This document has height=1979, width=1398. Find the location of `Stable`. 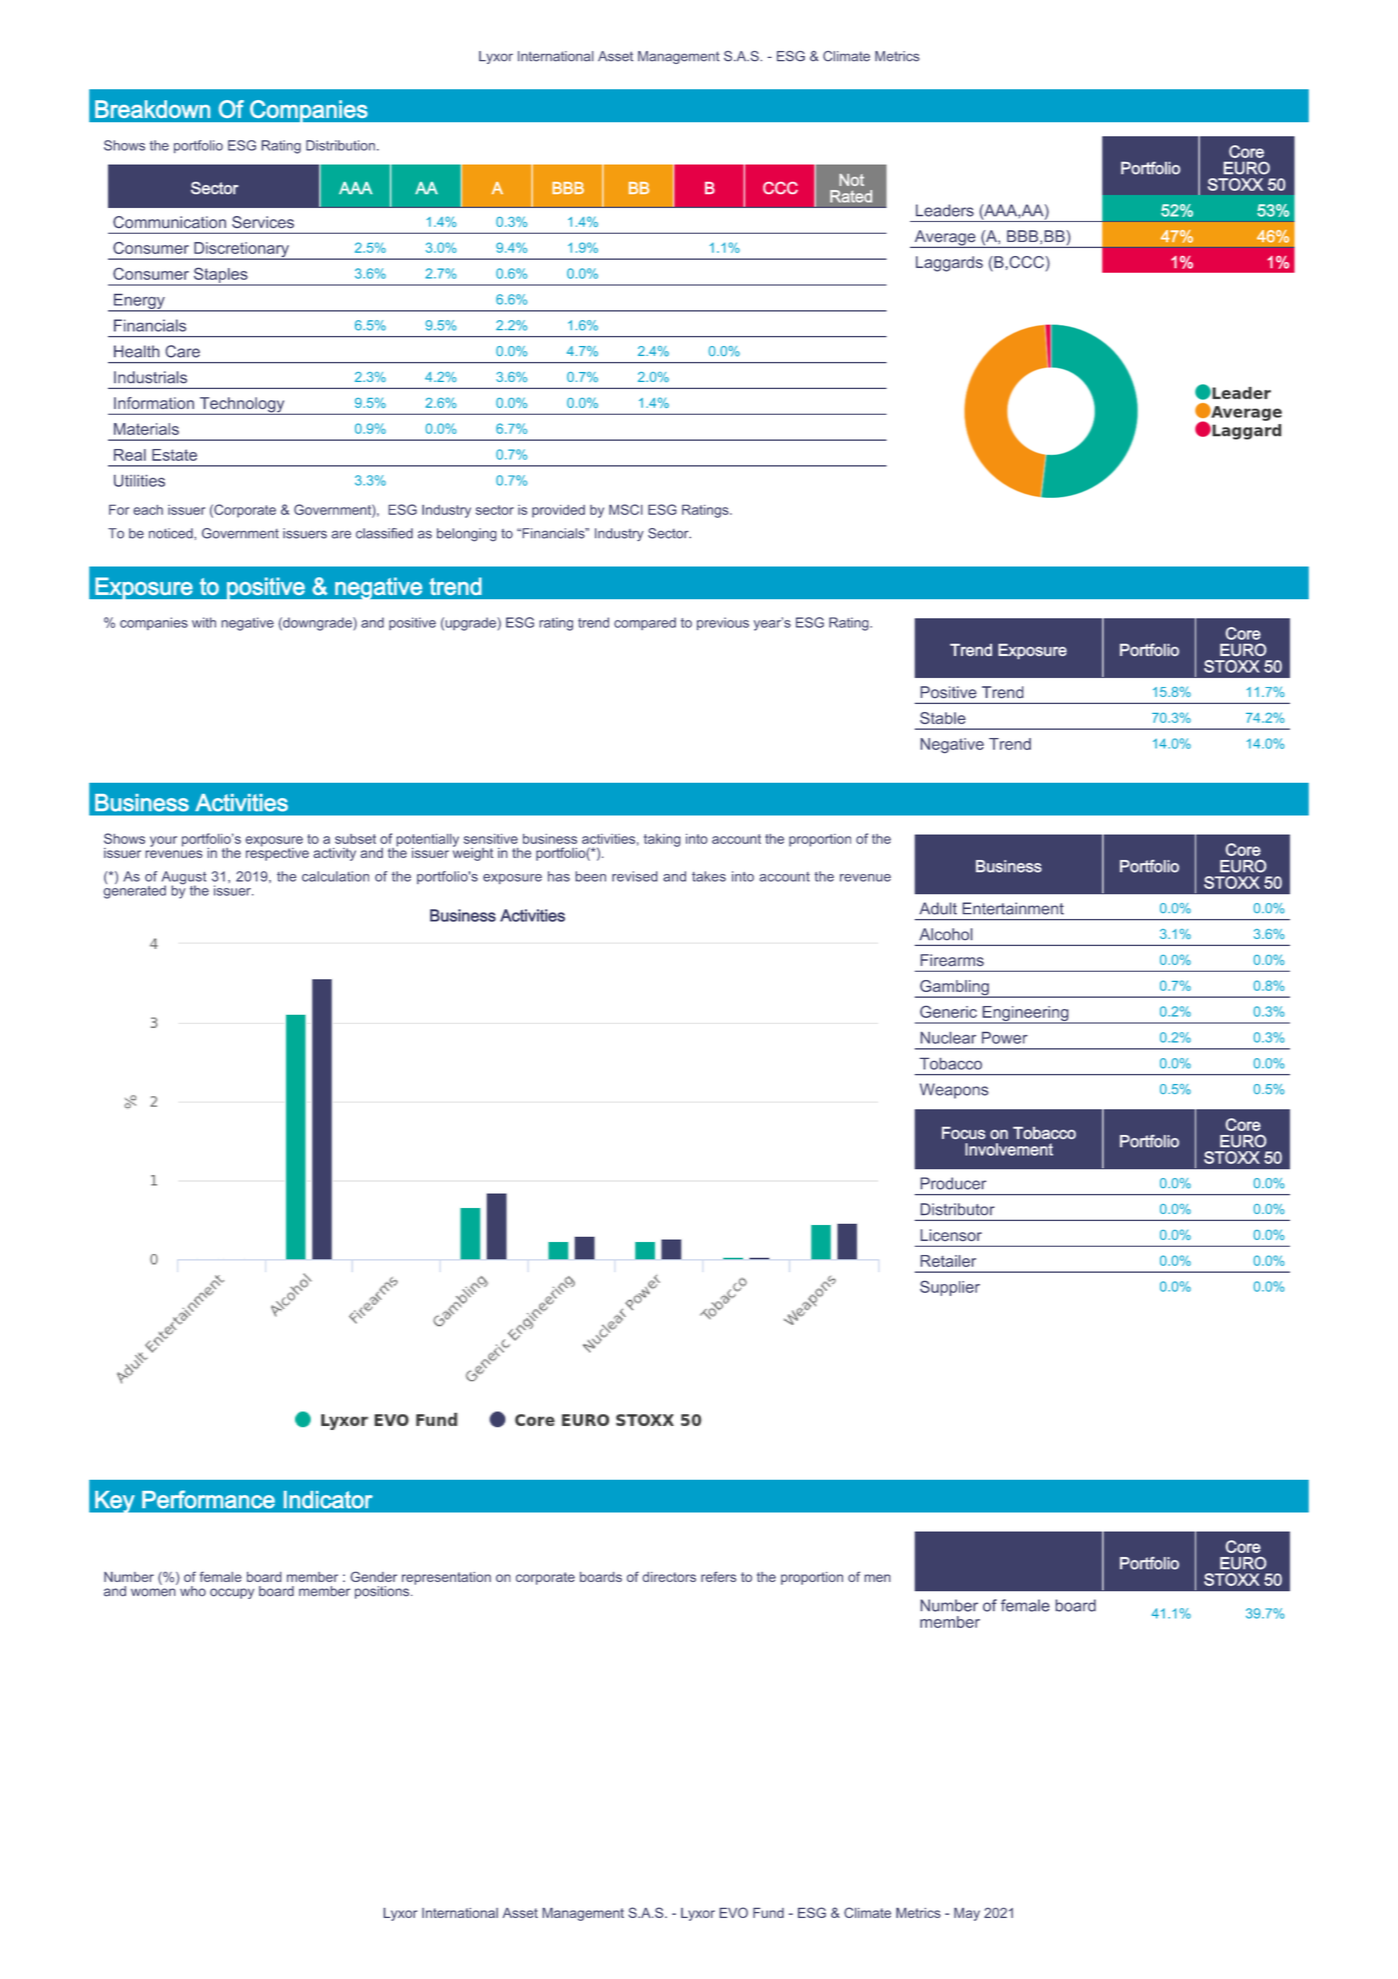

Stable is located at coordinates (943, 718).
